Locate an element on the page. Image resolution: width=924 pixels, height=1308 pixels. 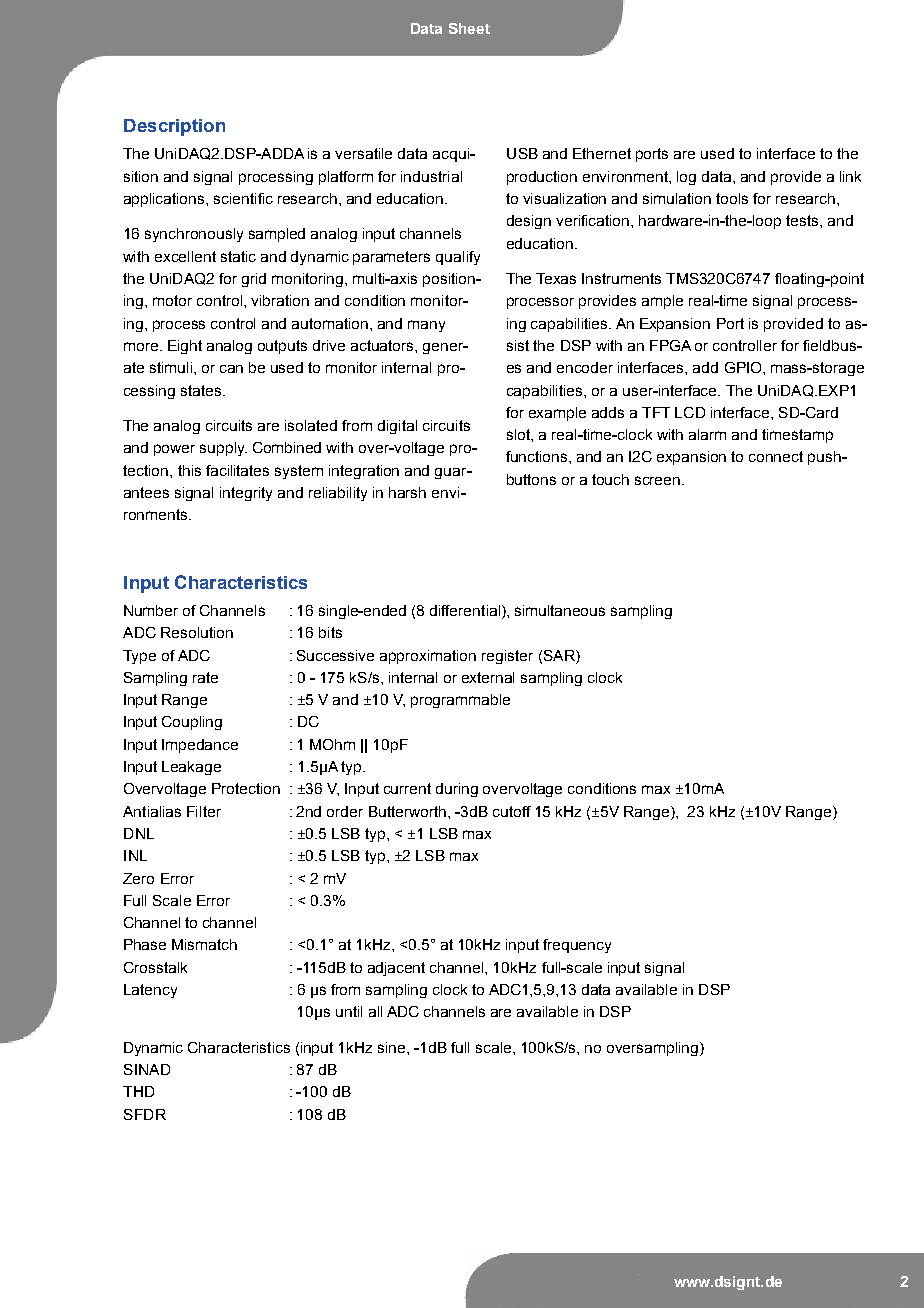
programmable is located at coordinates (460, 701).
